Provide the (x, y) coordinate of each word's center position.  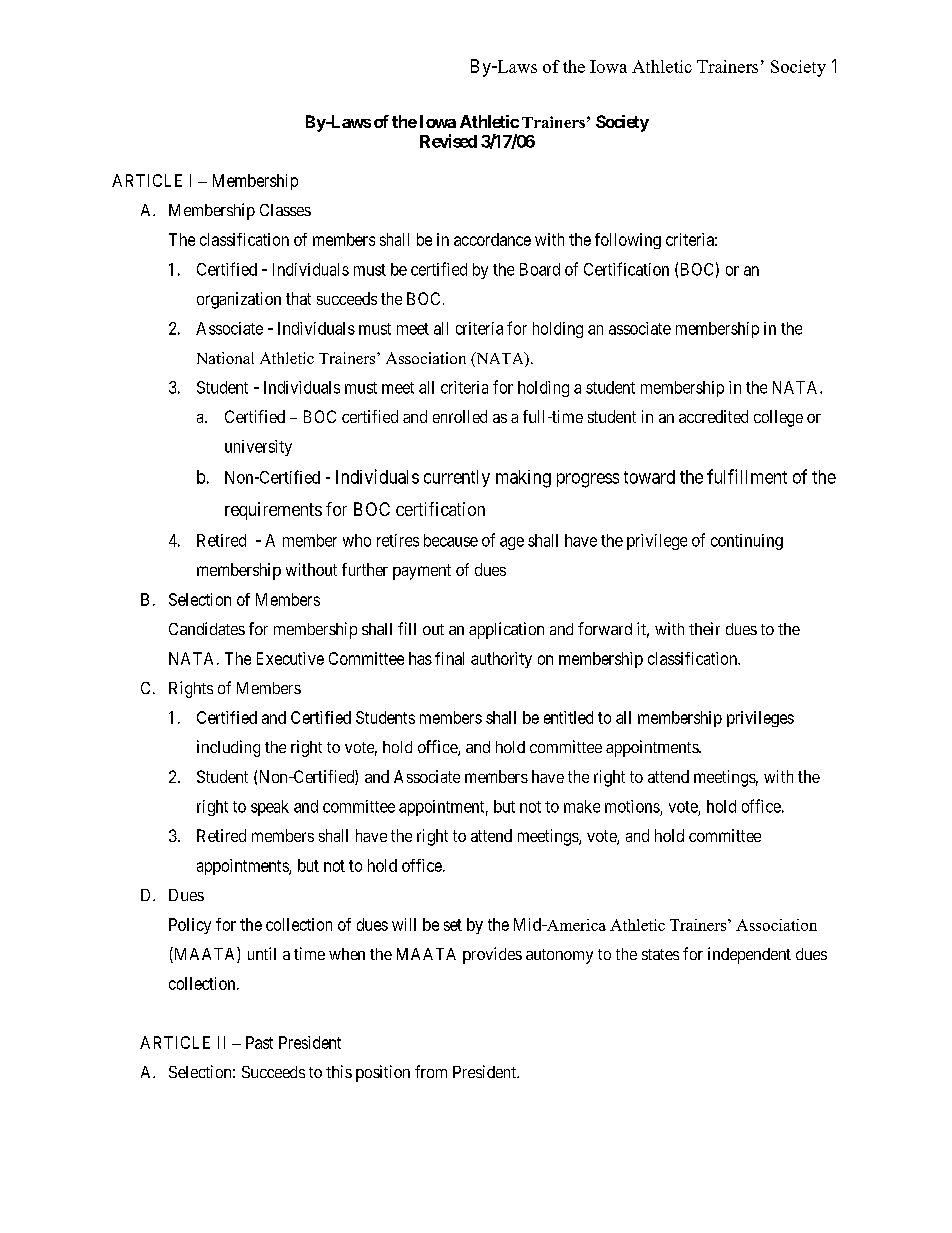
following (628, 241)
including (228, 748)
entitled (568, 717)
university (258, 448)
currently (457, 478)
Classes (285, 210)
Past (259, 1042)
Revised (448, 141)
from (431, 1071)
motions (632, 806)
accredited (713, 416)
